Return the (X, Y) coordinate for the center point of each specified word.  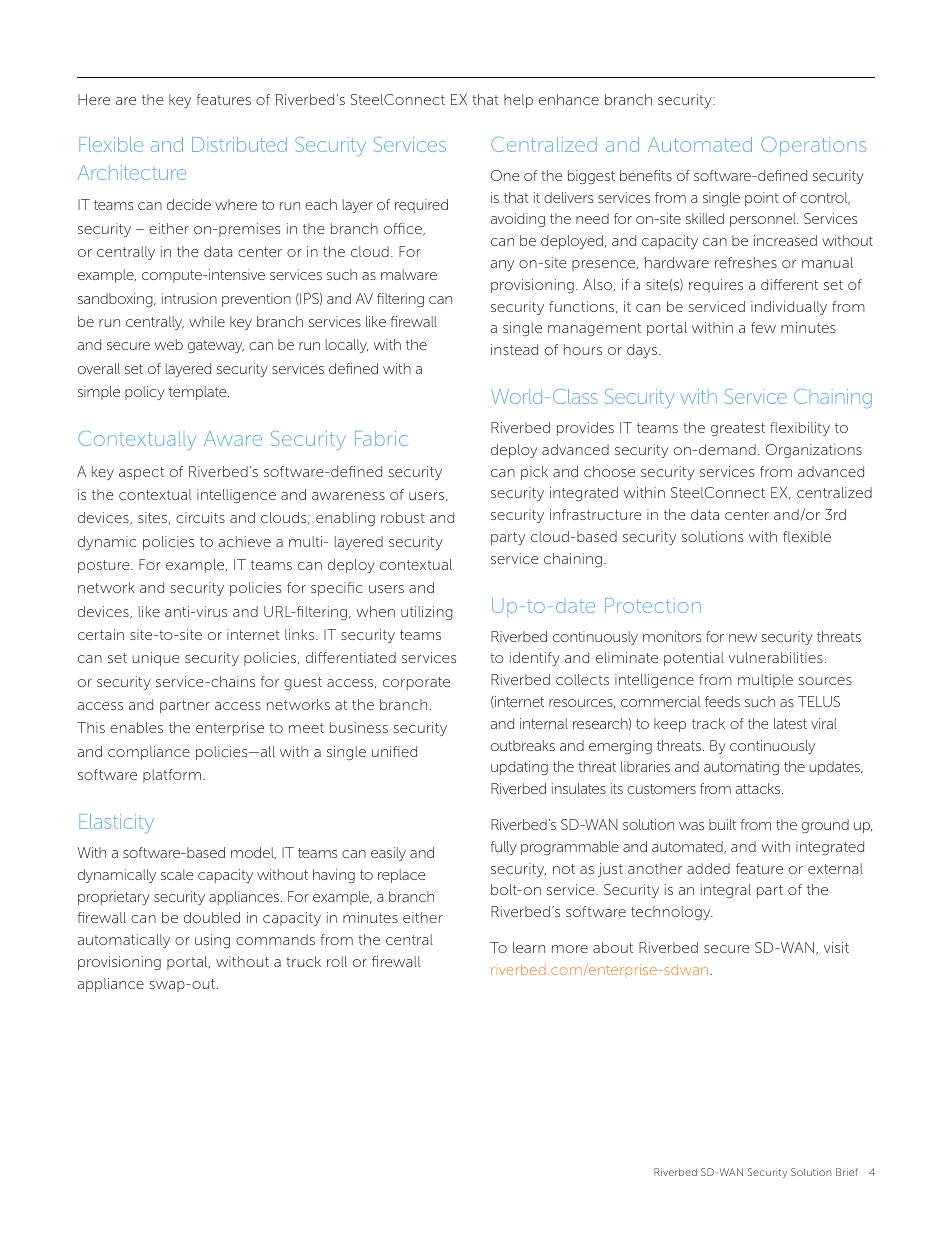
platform (172, 776)
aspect (141, 473)
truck (303, 961)
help (518, 101)
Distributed (239, 144)
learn (529, 947)
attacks (759, 788)
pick (534, 473)
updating (519, 768)
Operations (813, 146)
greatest (738, 429)
